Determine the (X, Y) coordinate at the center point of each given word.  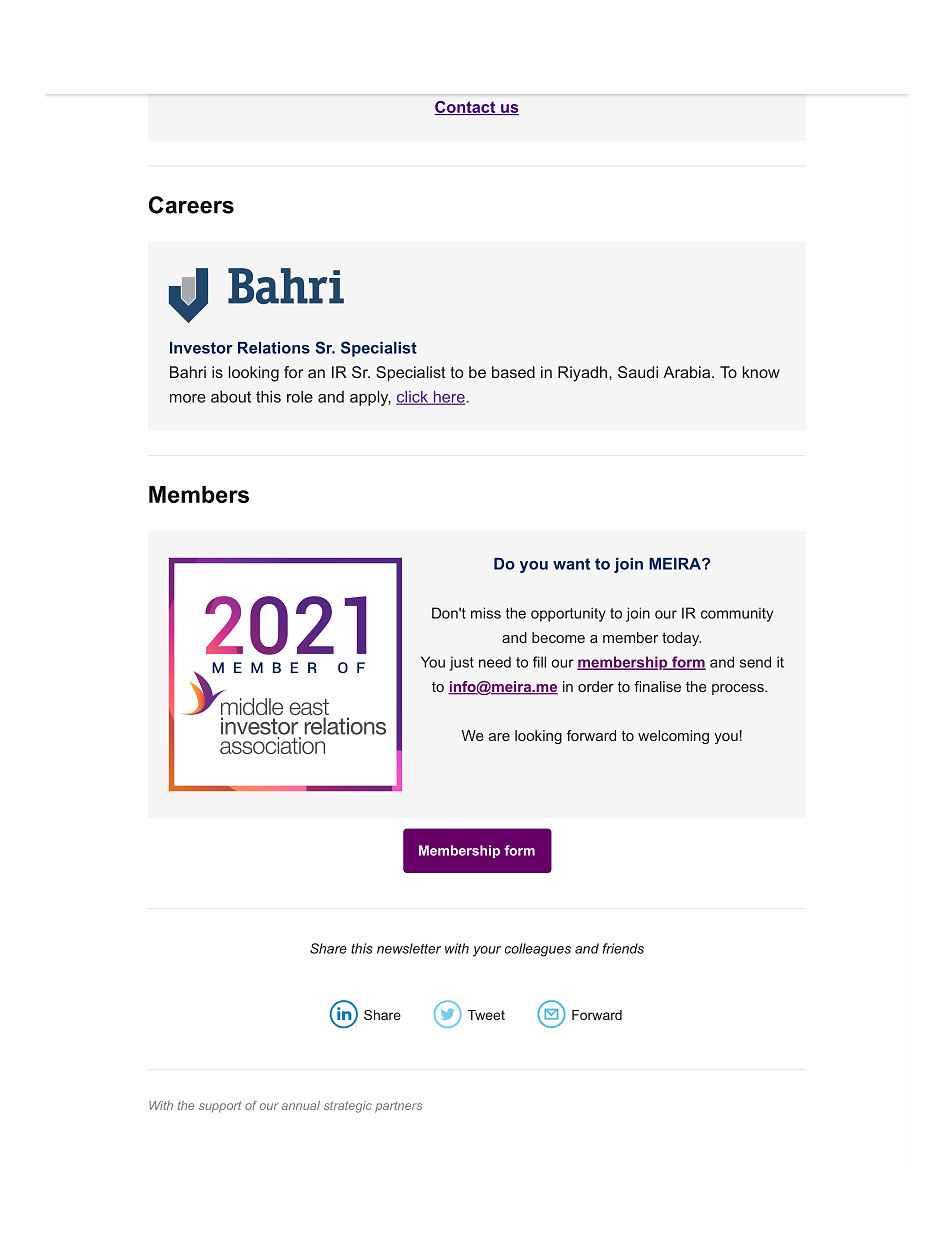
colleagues (538, 950)
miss (486, 613)
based (513, 372)
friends (623, 948)
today (681, 639)
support (220, 1107)
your (487, 951)
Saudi (638, 372)
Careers (191, 205)
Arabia (686, 372)
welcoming (673, 737)
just (462, 663)
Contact (466, 108)
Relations (274, 348)
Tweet (486, 1015)
